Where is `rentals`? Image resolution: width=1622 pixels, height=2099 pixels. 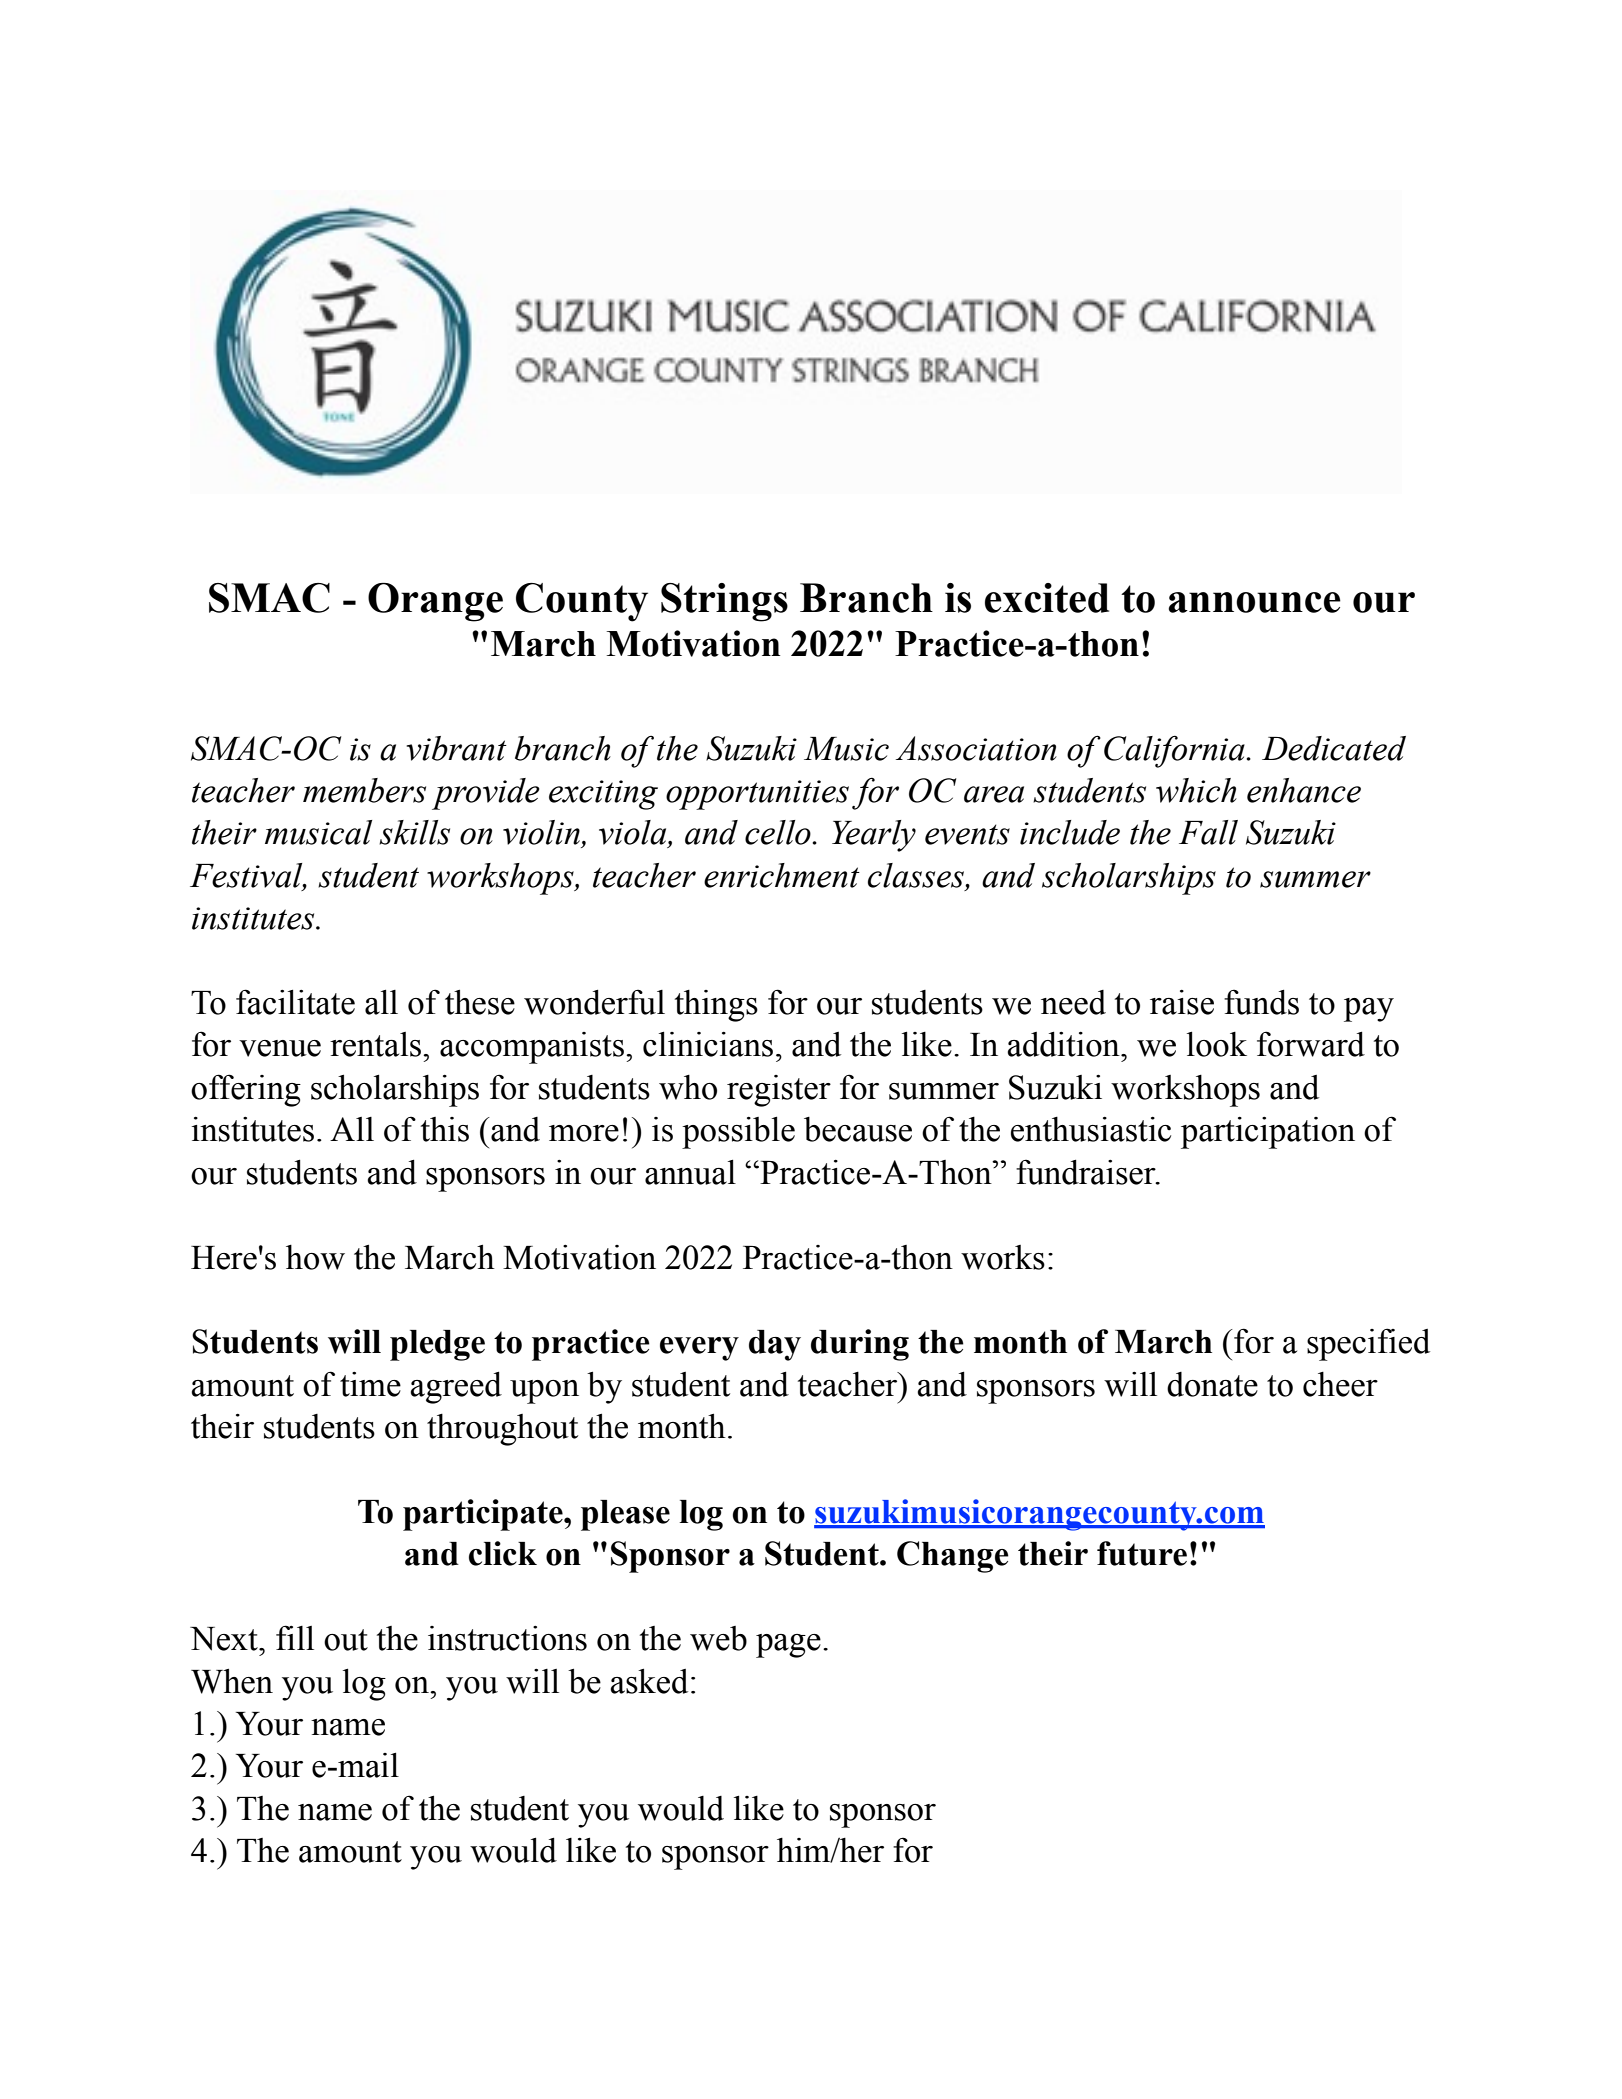 rentals is located at coordinates (377, 1044).
